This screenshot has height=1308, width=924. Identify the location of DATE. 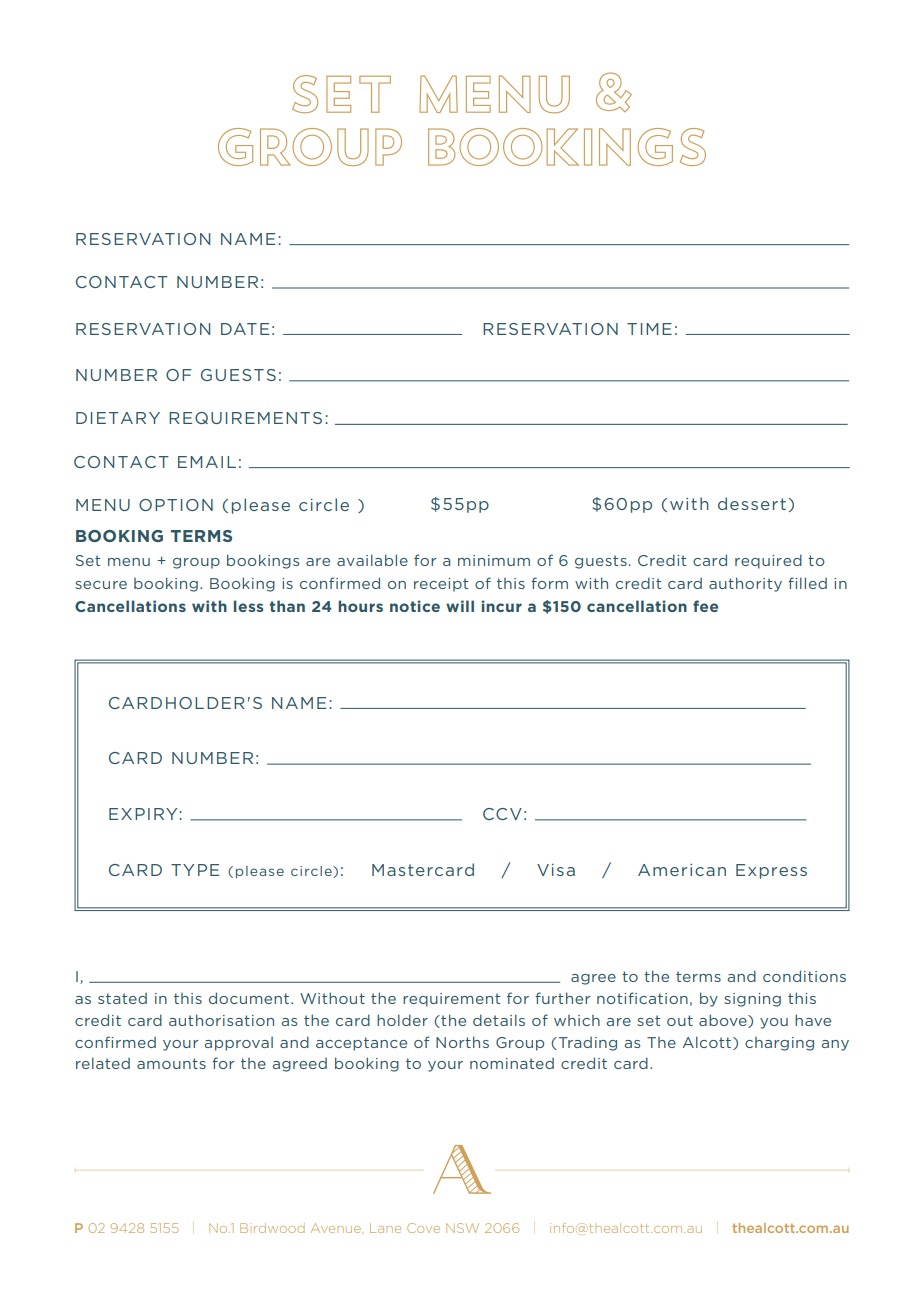
(245, 329).
